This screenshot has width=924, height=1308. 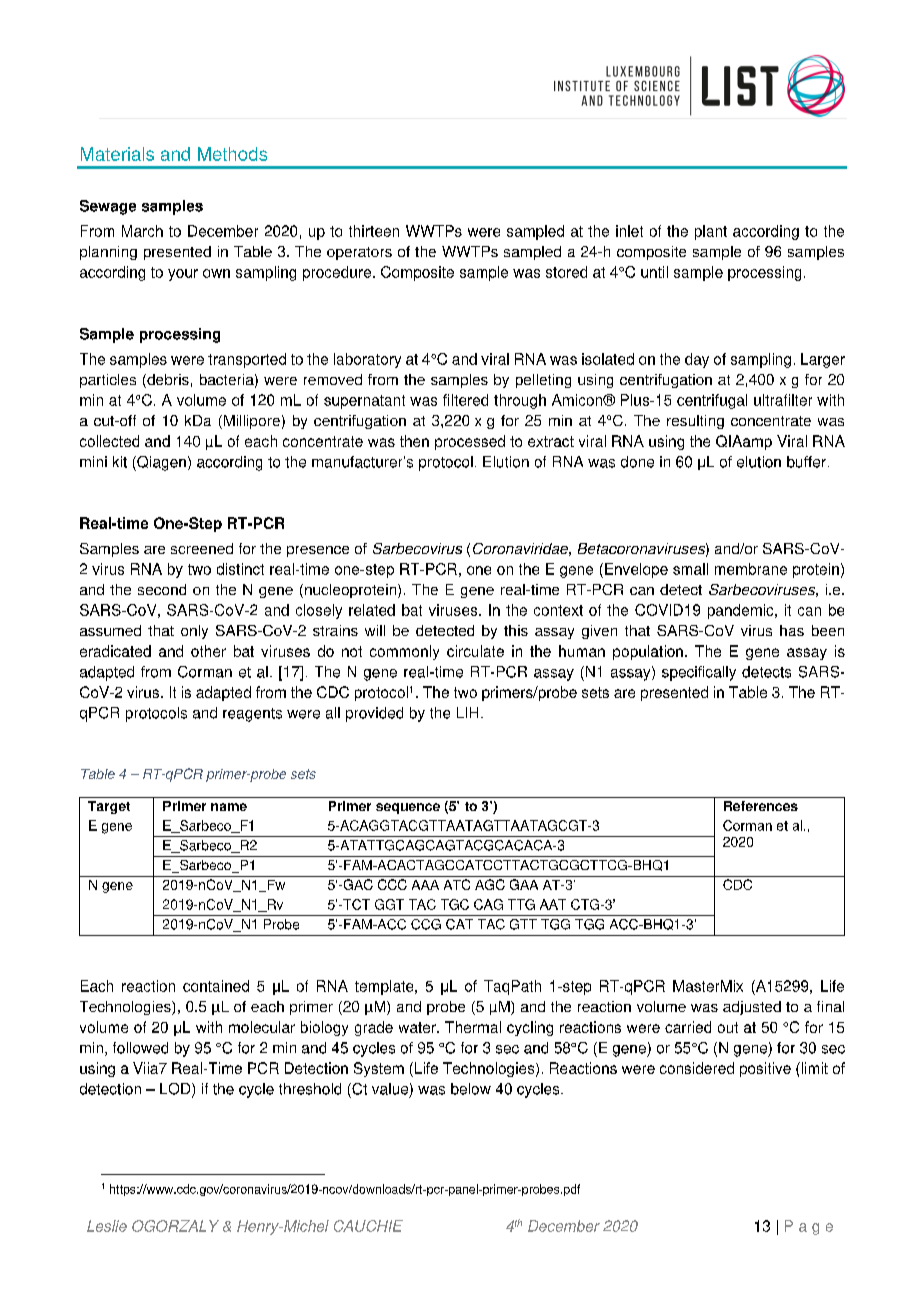 I want to click on other, so click(x=208, y=651).
